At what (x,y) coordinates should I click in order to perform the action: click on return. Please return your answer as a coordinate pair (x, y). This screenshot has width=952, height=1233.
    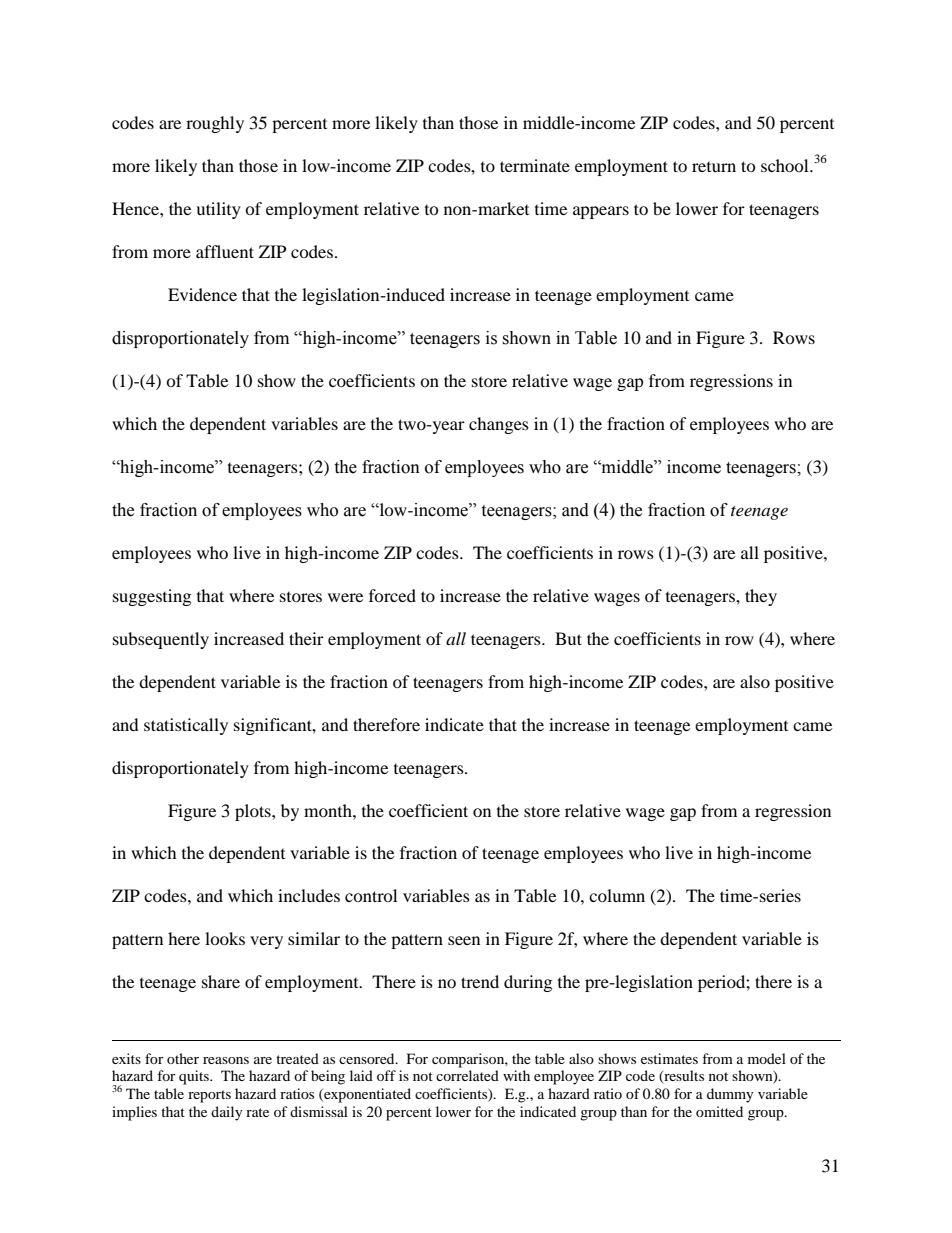
    Looking at the image, I should click on (714, 167).
